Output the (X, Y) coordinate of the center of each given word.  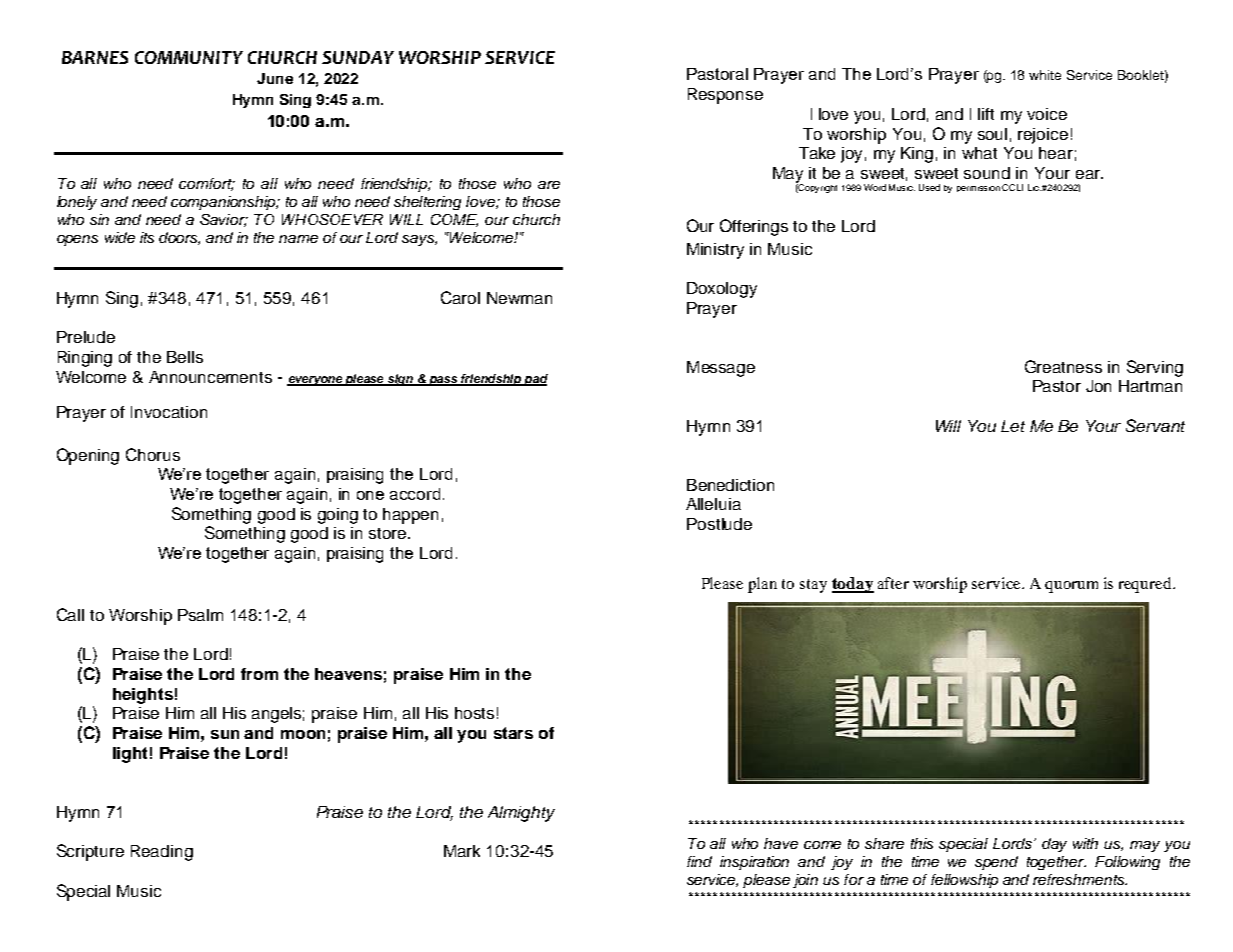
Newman (519, 298)
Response (725, 96)
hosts (474, 713)
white (1045, 75)
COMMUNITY (189, 57)
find (699, 861)
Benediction (730, 485)
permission (978, 189)
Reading (162, 853)
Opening (88, 456)
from (259, 674)
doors (179, 238)
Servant (1155, 425)
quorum (1071, 587)
